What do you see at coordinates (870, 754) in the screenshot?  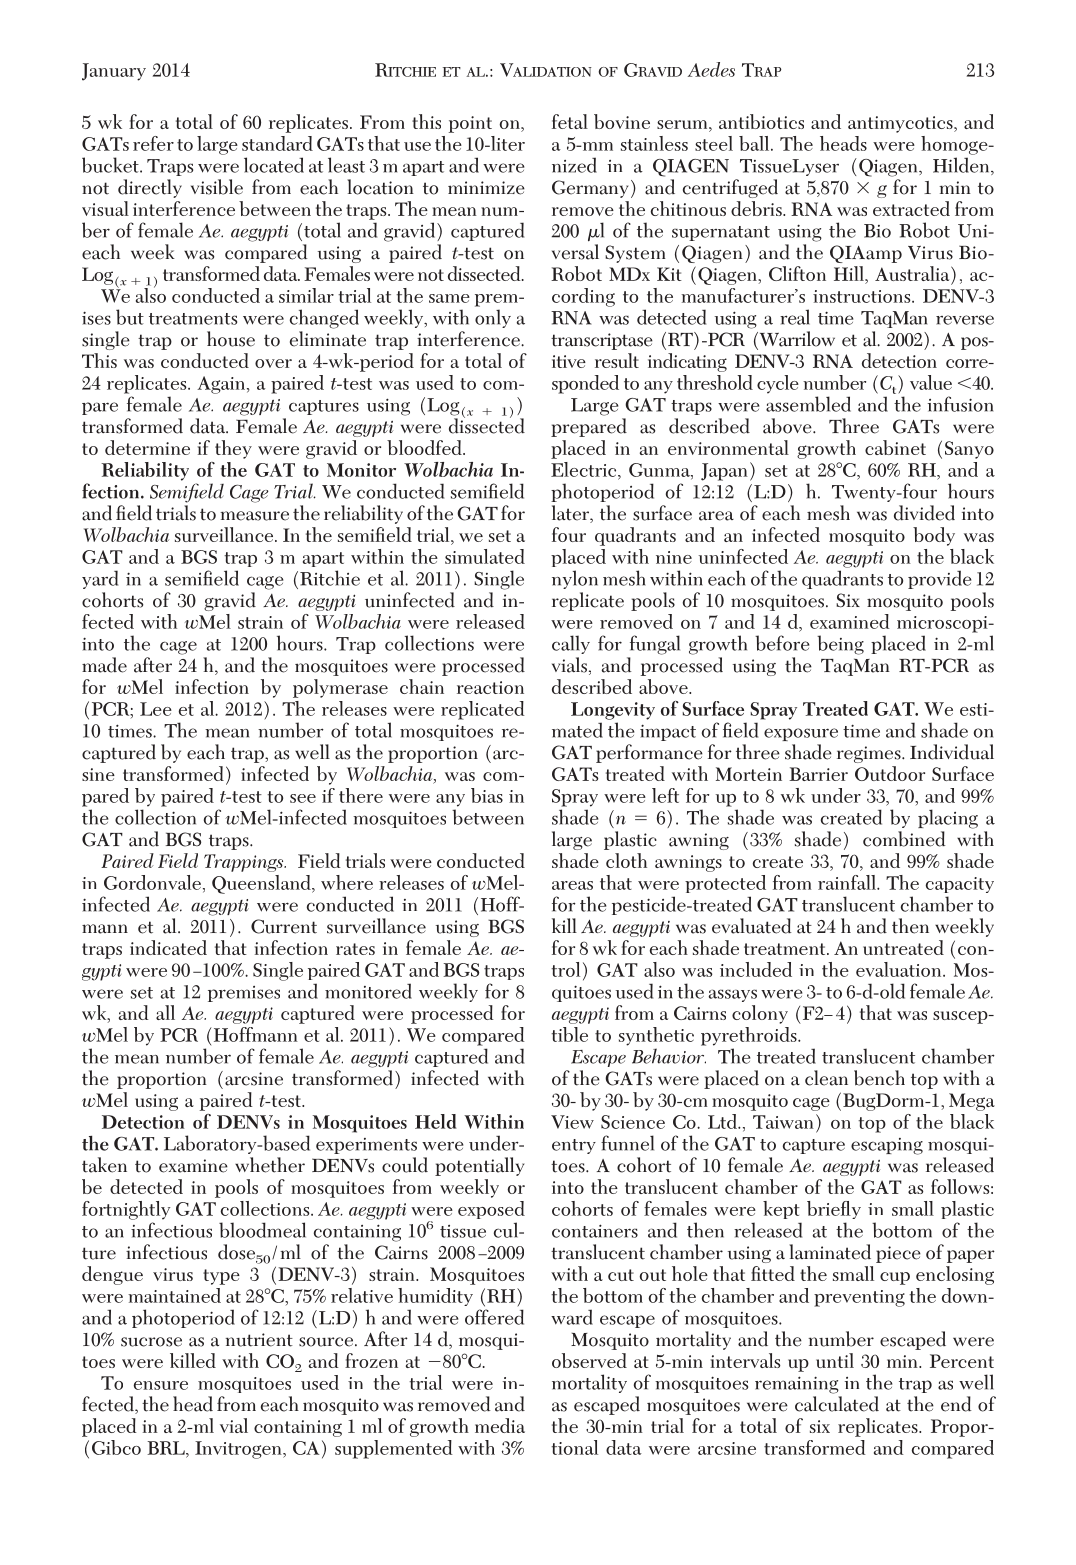 I see `regimes` at bounding box center [870, 754].
